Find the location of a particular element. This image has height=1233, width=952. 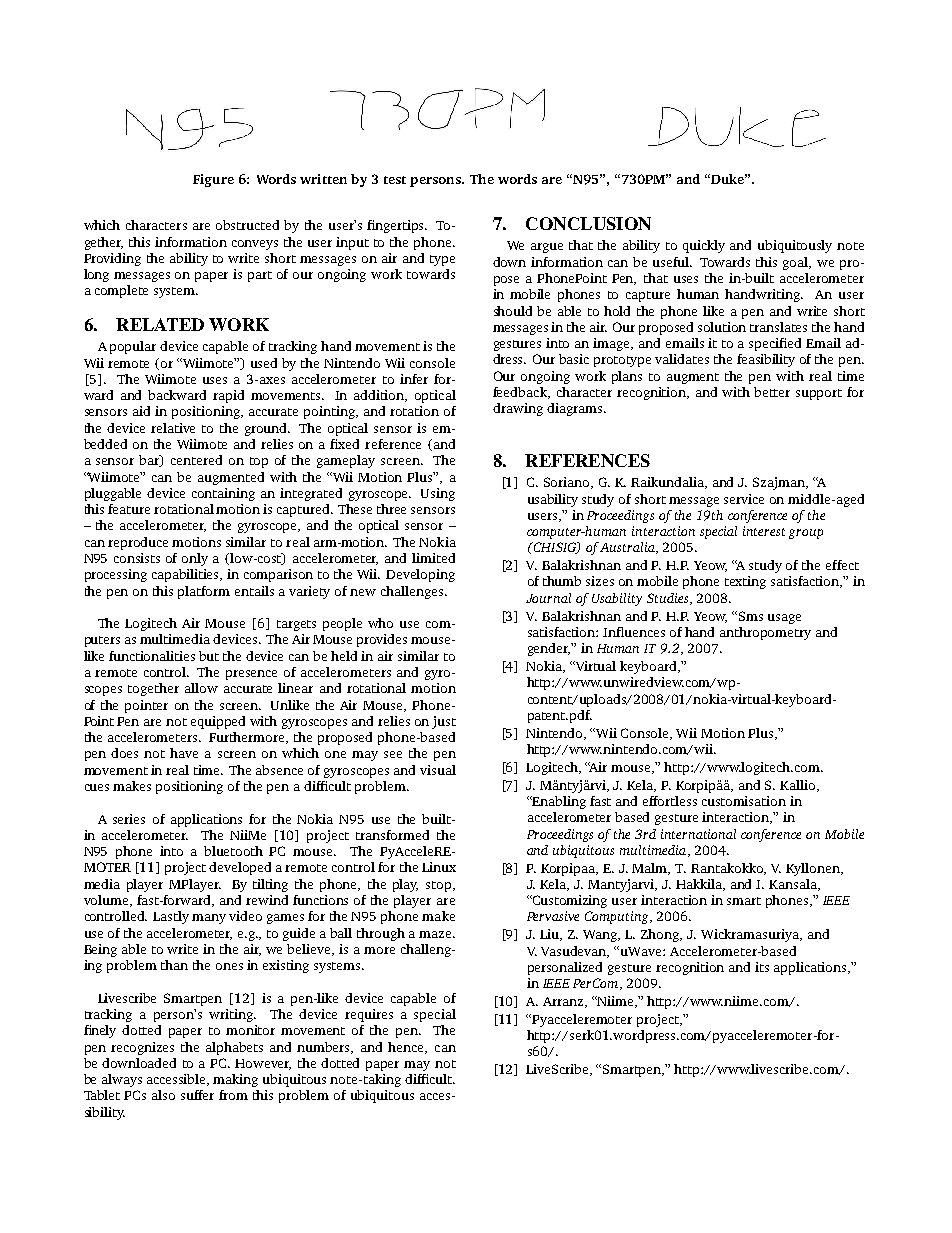

Figure is located at coordinates (213, 180).
